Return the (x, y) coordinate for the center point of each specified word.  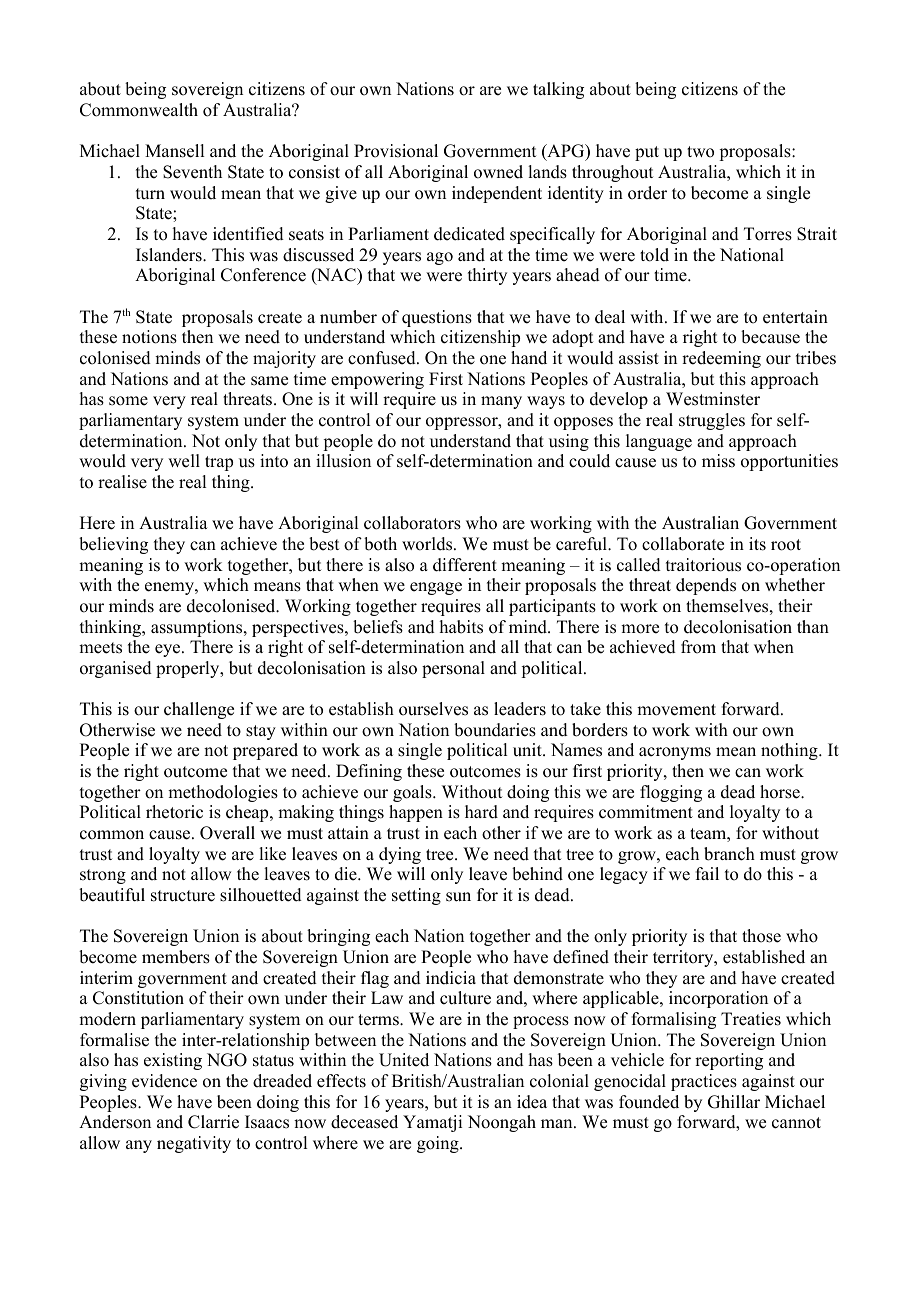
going (439, 1144)
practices (704, 1082)
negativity (194, 1144)
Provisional (396, 151)
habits (461, 627)
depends (706, 586)
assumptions (198, 628)
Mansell (174, 151)
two (700, 152)
